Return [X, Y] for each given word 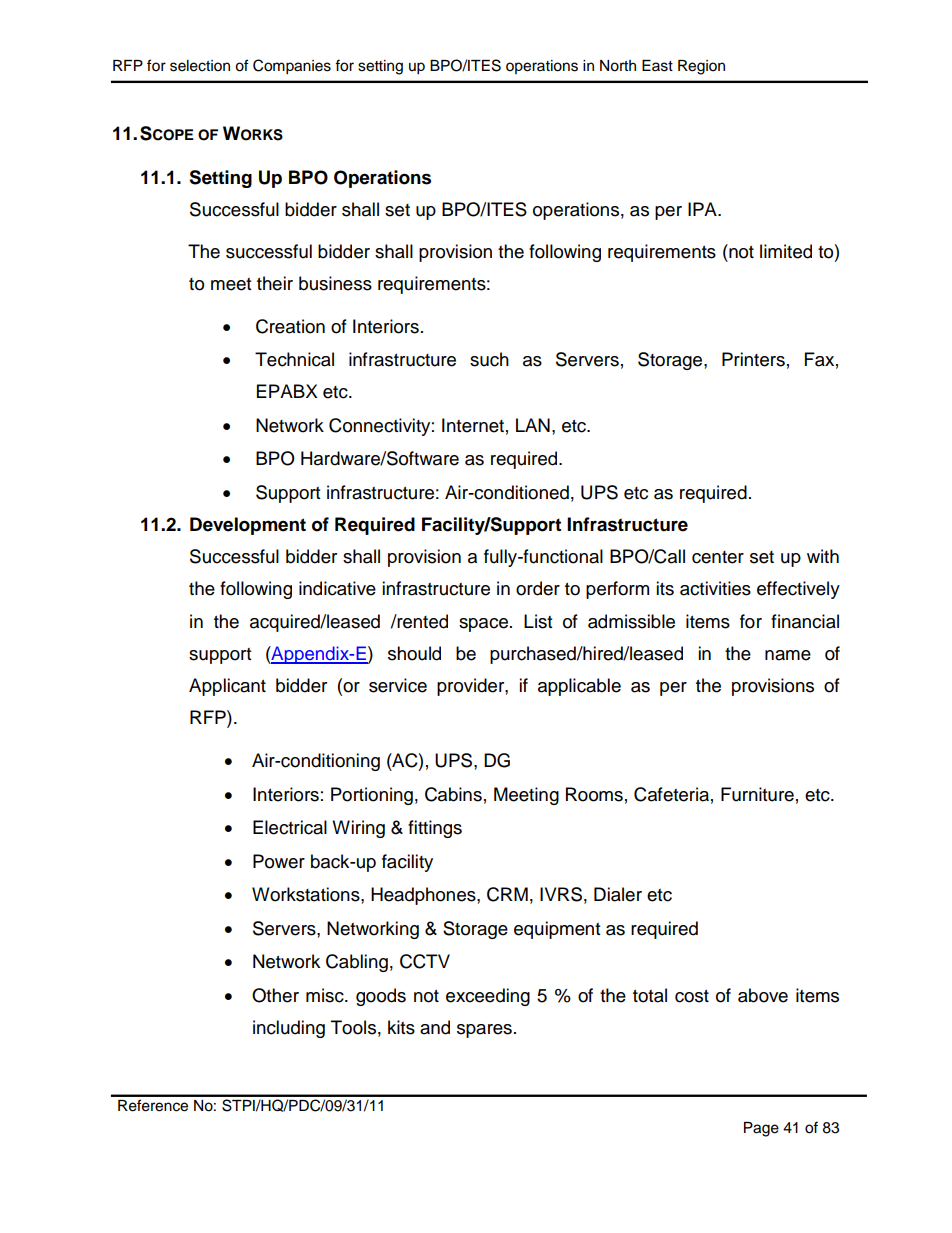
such [489, 359]
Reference [153, 1105]
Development [248, 526]
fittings [435, 829]
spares [484, 1031]
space [483, 625]
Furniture [757, 794]
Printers [753, 359]
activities [715, 588]
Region [701, 67]
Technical [294, 359]
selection [200, 66]
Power [279, 861]
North [618, 66]
